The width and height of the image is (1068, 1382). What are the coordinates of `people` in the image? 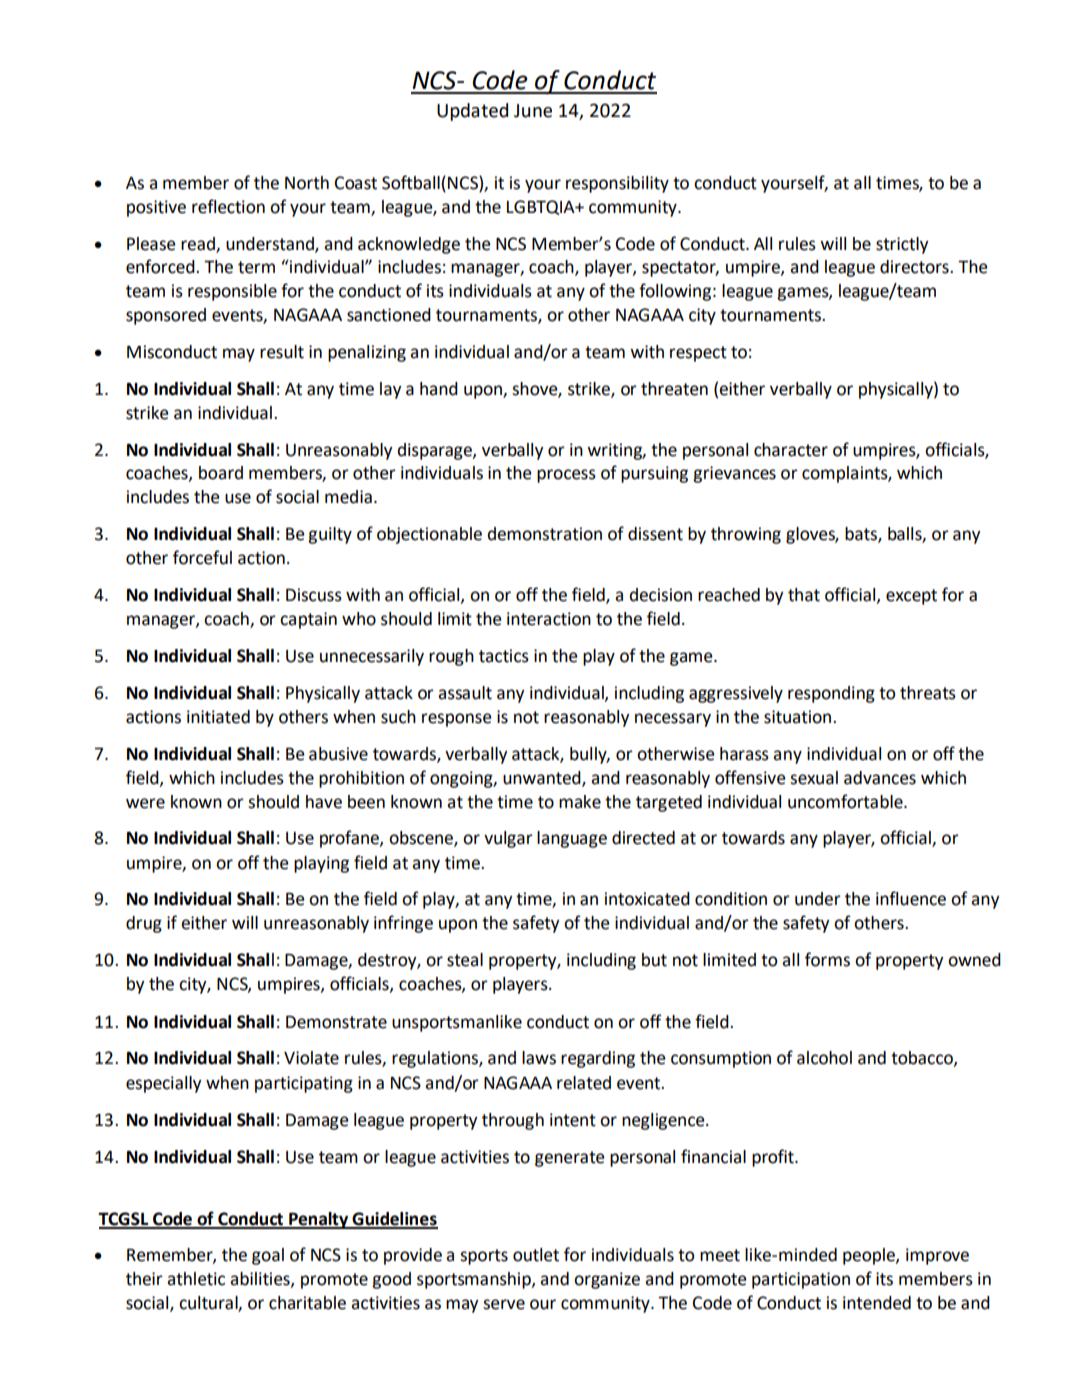 It's located at (870, 1256).
